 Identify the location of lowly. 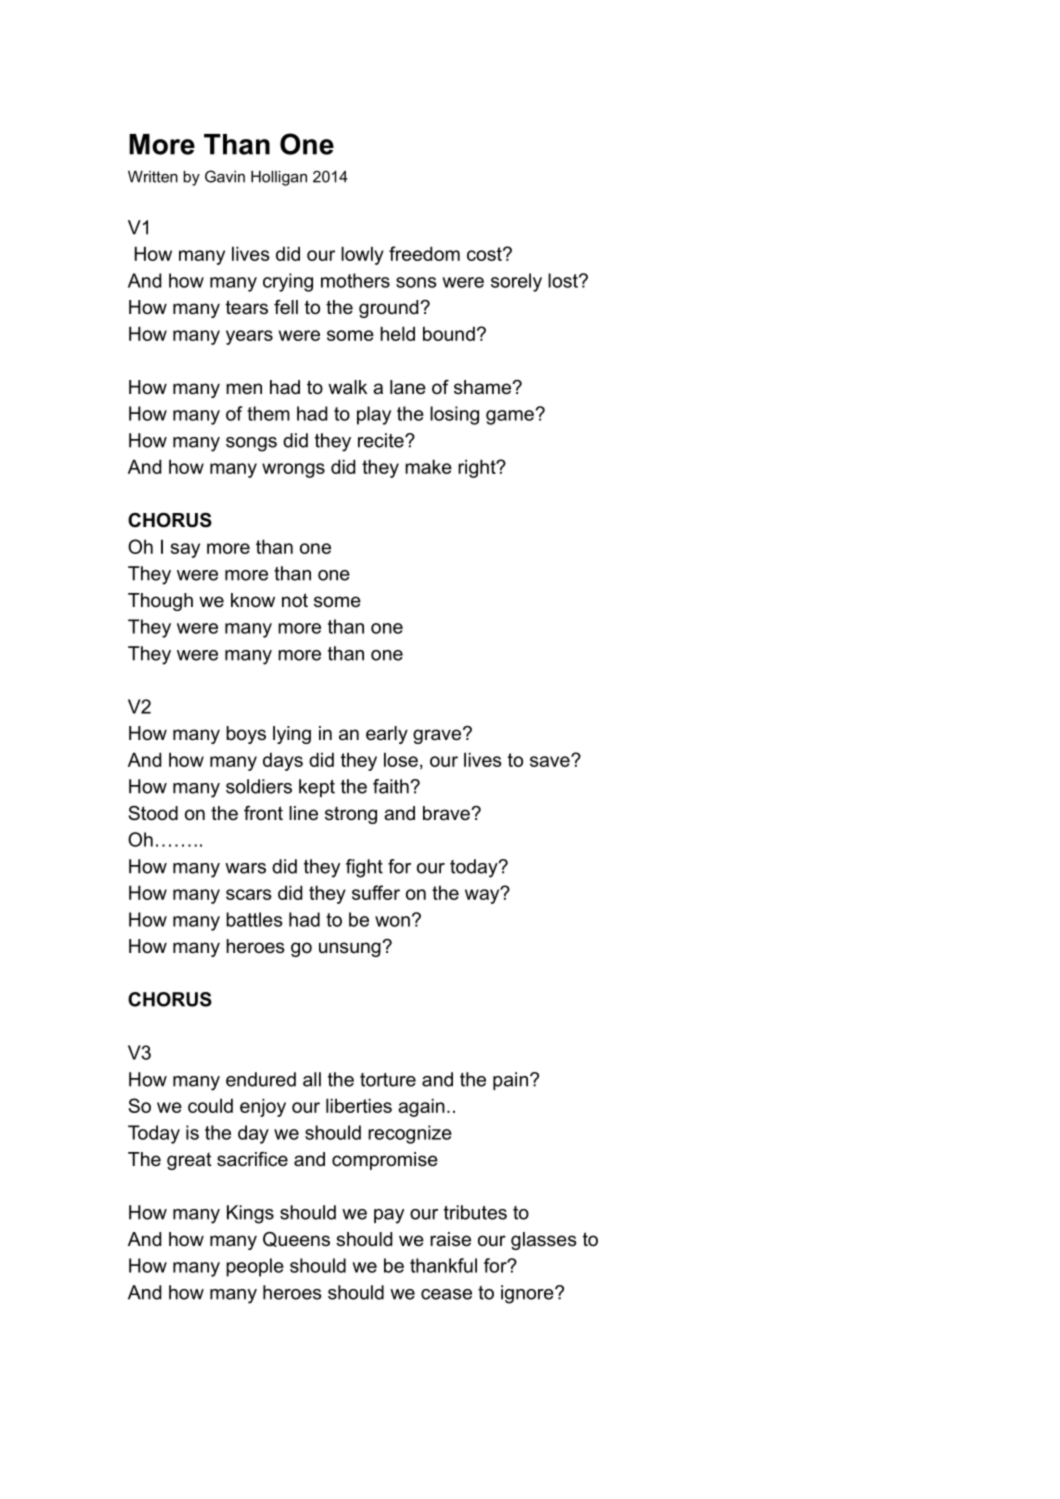
(362, 255).
